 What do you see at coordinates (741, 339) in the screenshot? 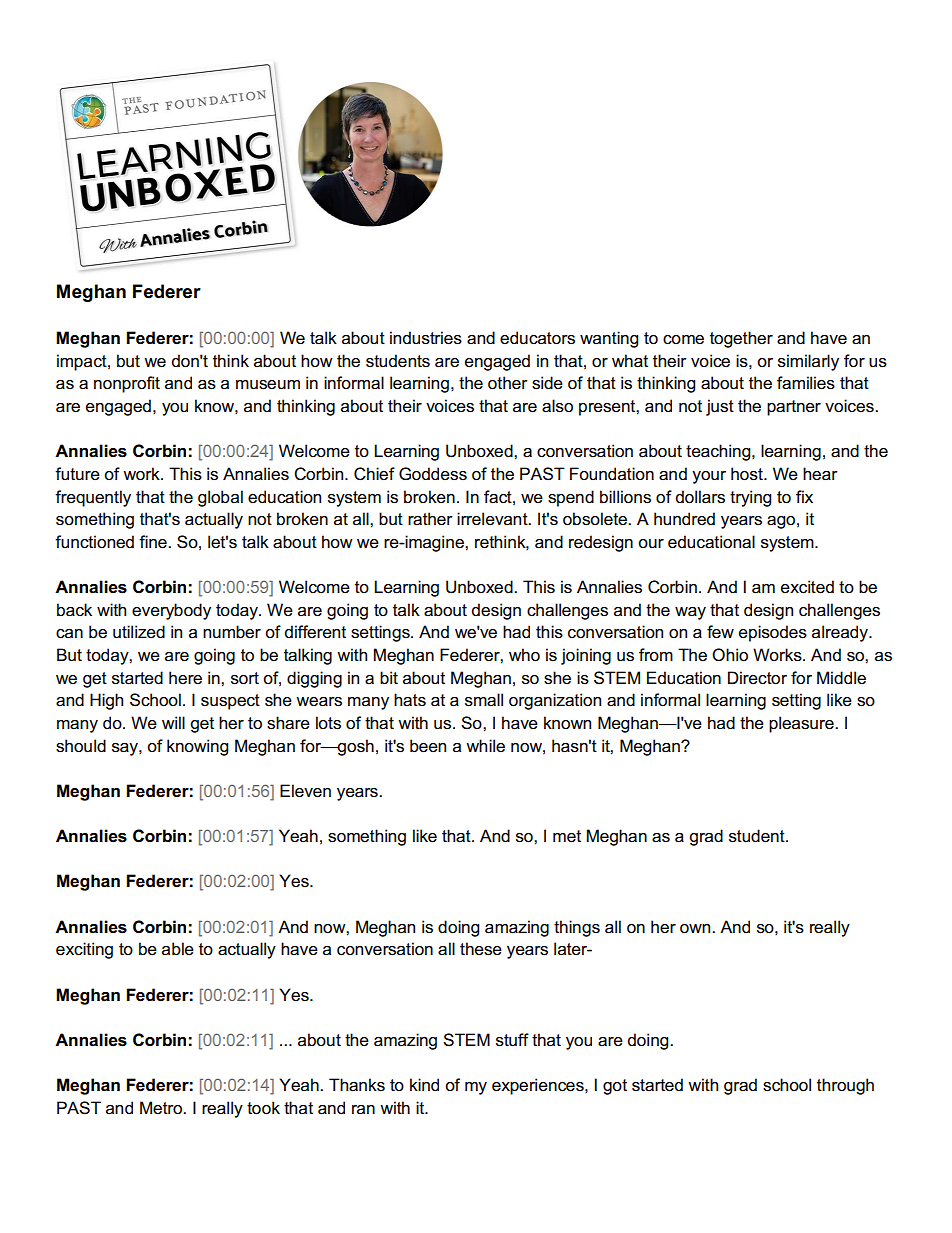
I see `together` at bounding box center [741, 339].
